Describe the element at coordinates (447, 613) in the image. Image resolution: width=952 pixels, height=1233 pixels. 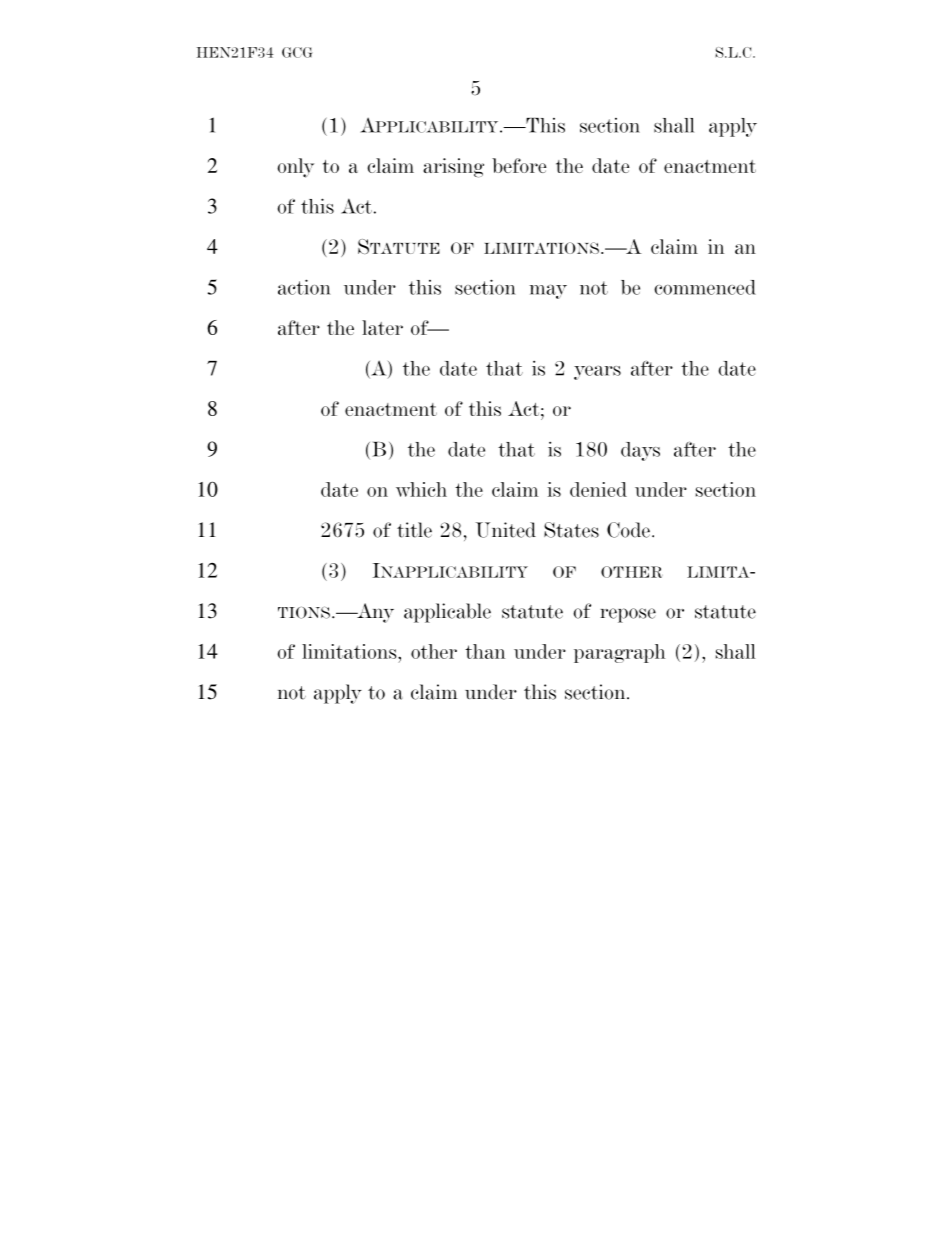
I see `applicable` at that location.
